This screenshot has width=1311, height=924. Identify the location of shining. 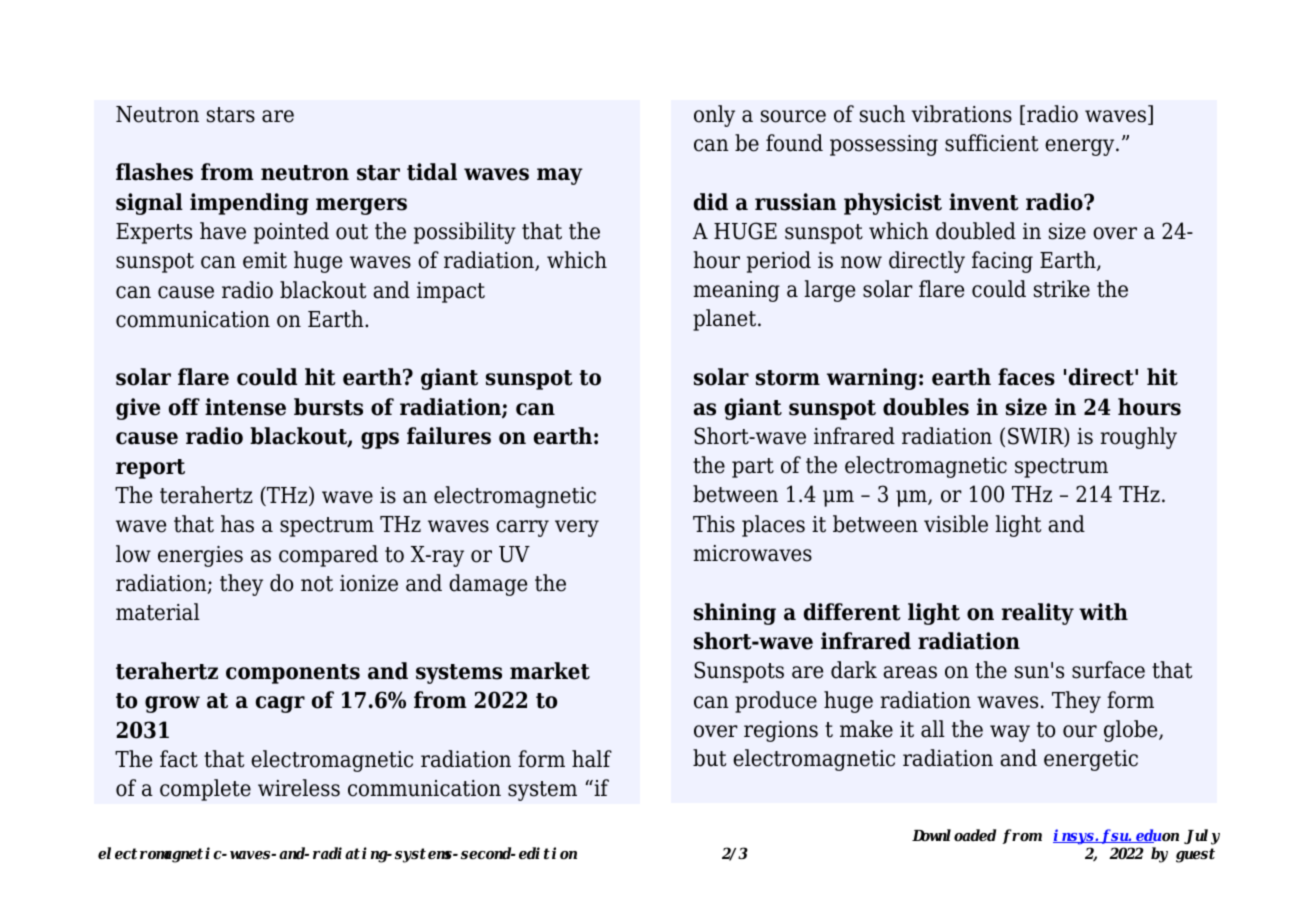
(735, 614).
